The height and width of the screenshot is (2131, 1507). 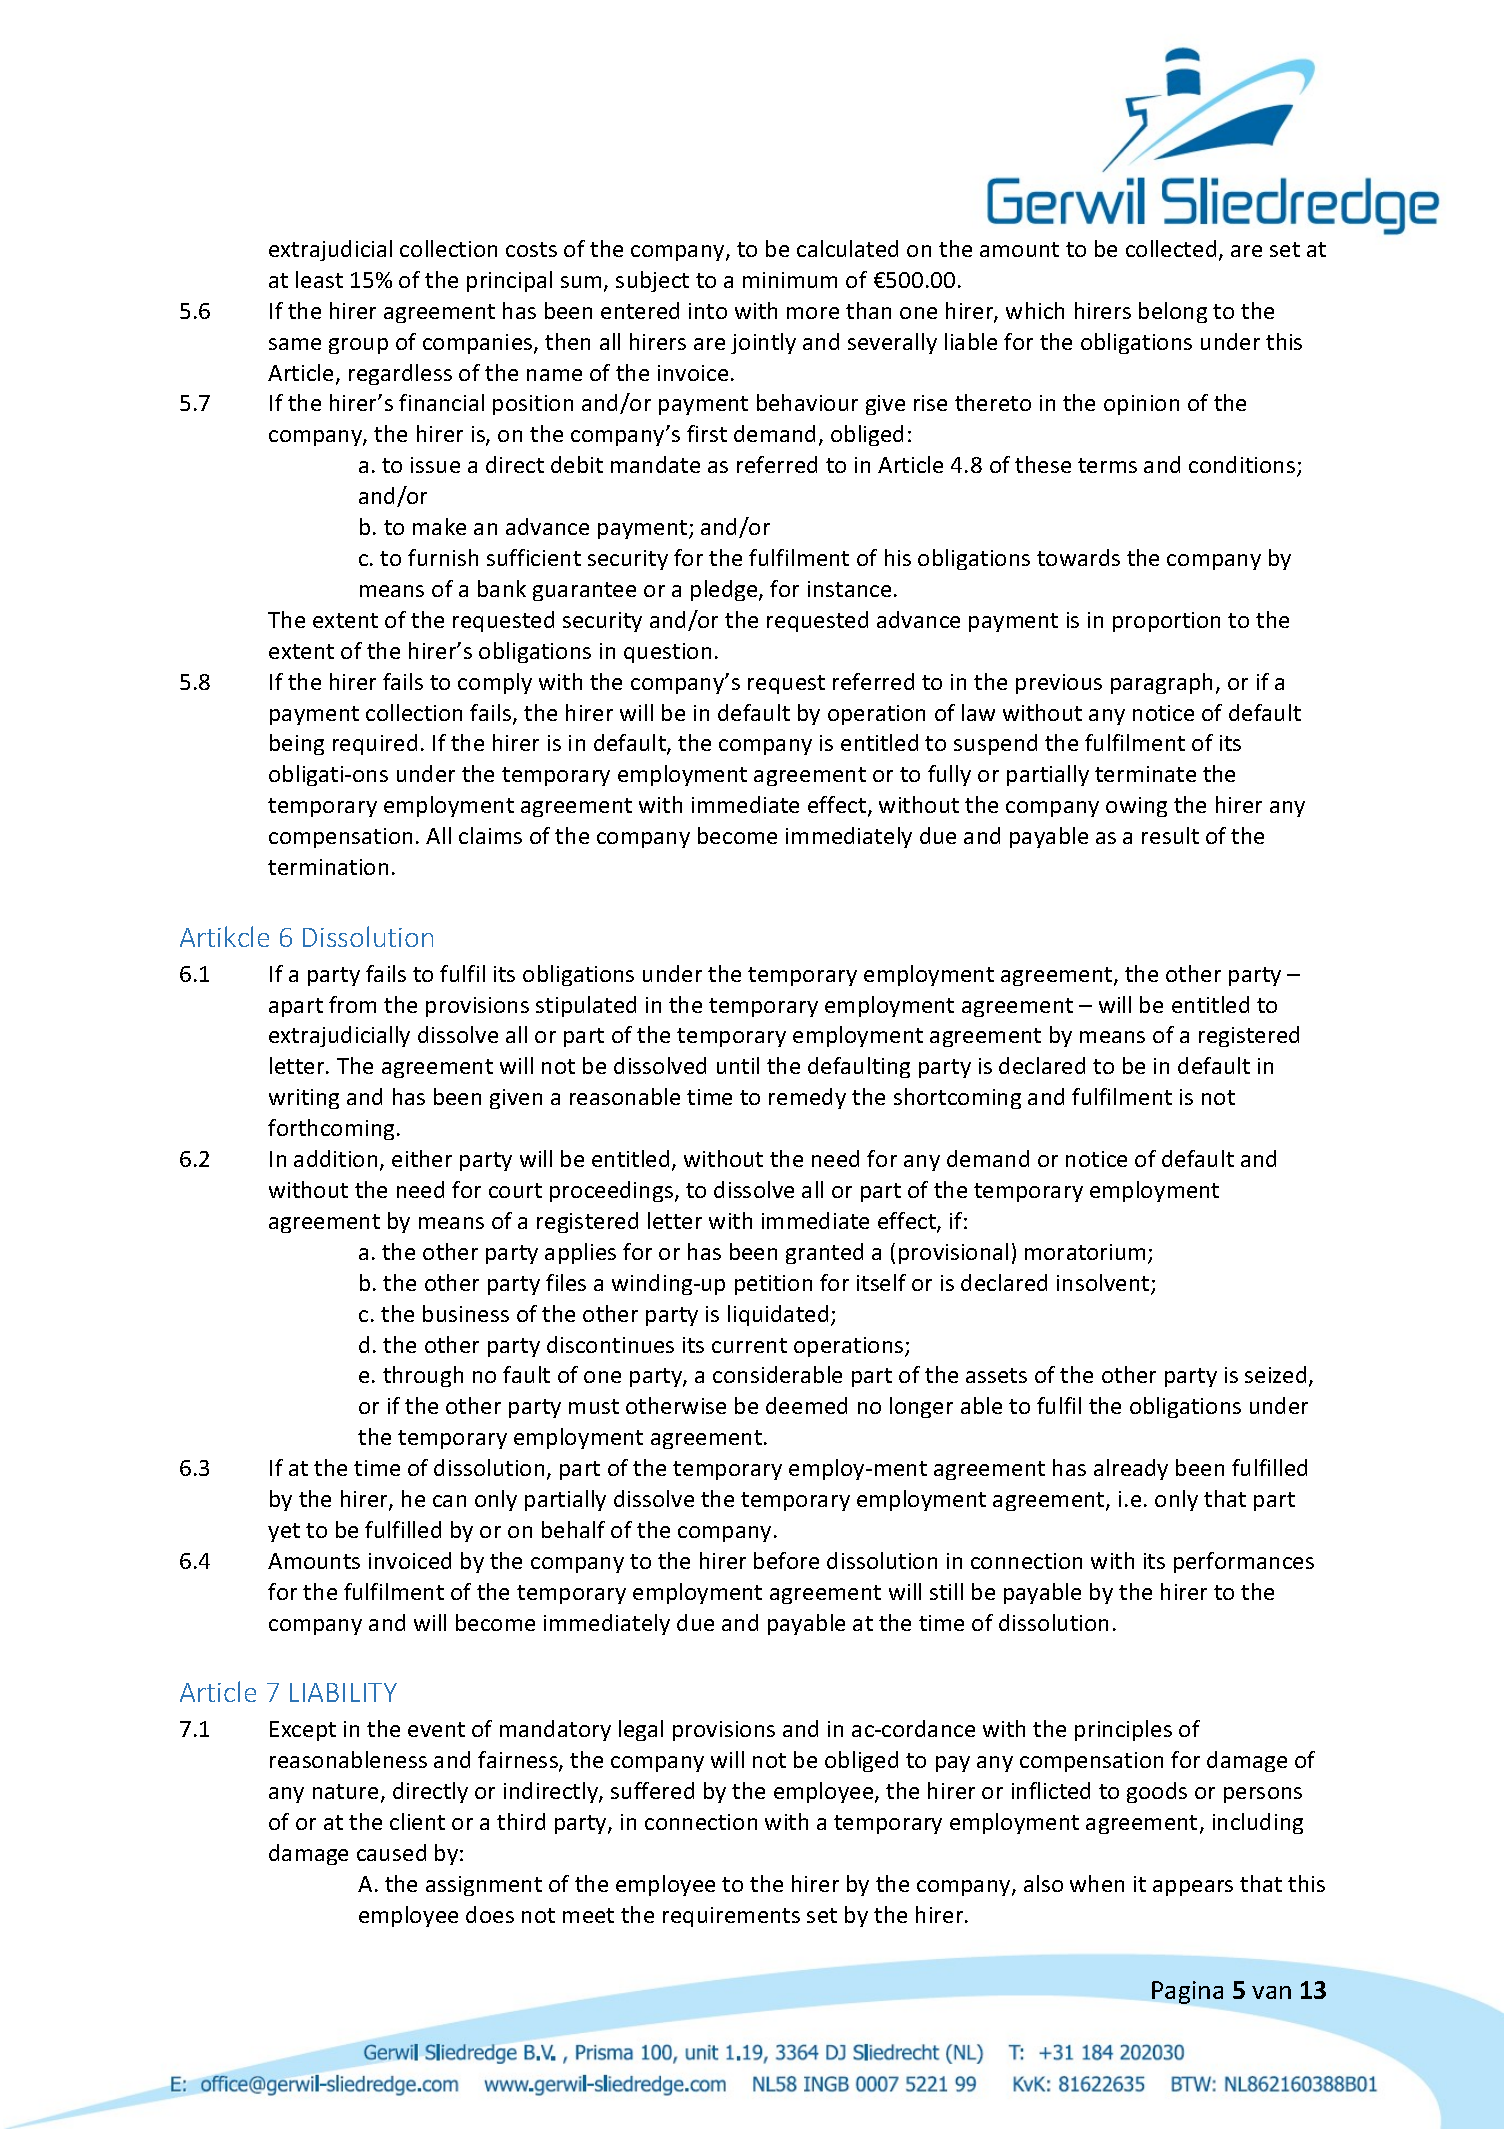 What do you see at coordinates (588, 1915) in the screenshot?
I see `meet` at bounding box center [588, 1915].
